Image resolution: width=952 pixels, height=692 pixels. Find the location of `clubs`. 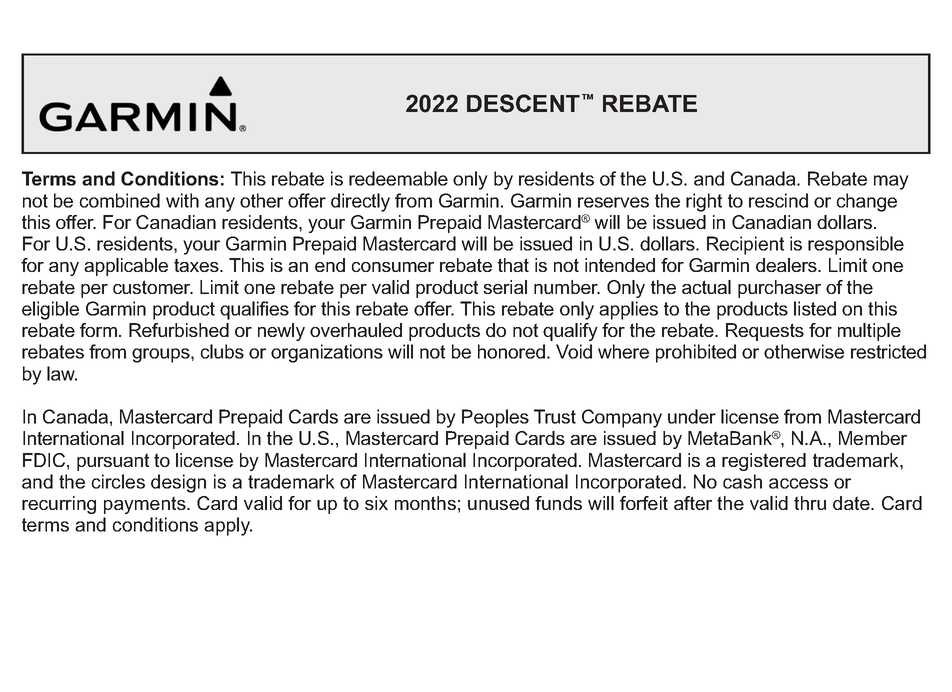

clubs is located at coordinates (222, 351).
